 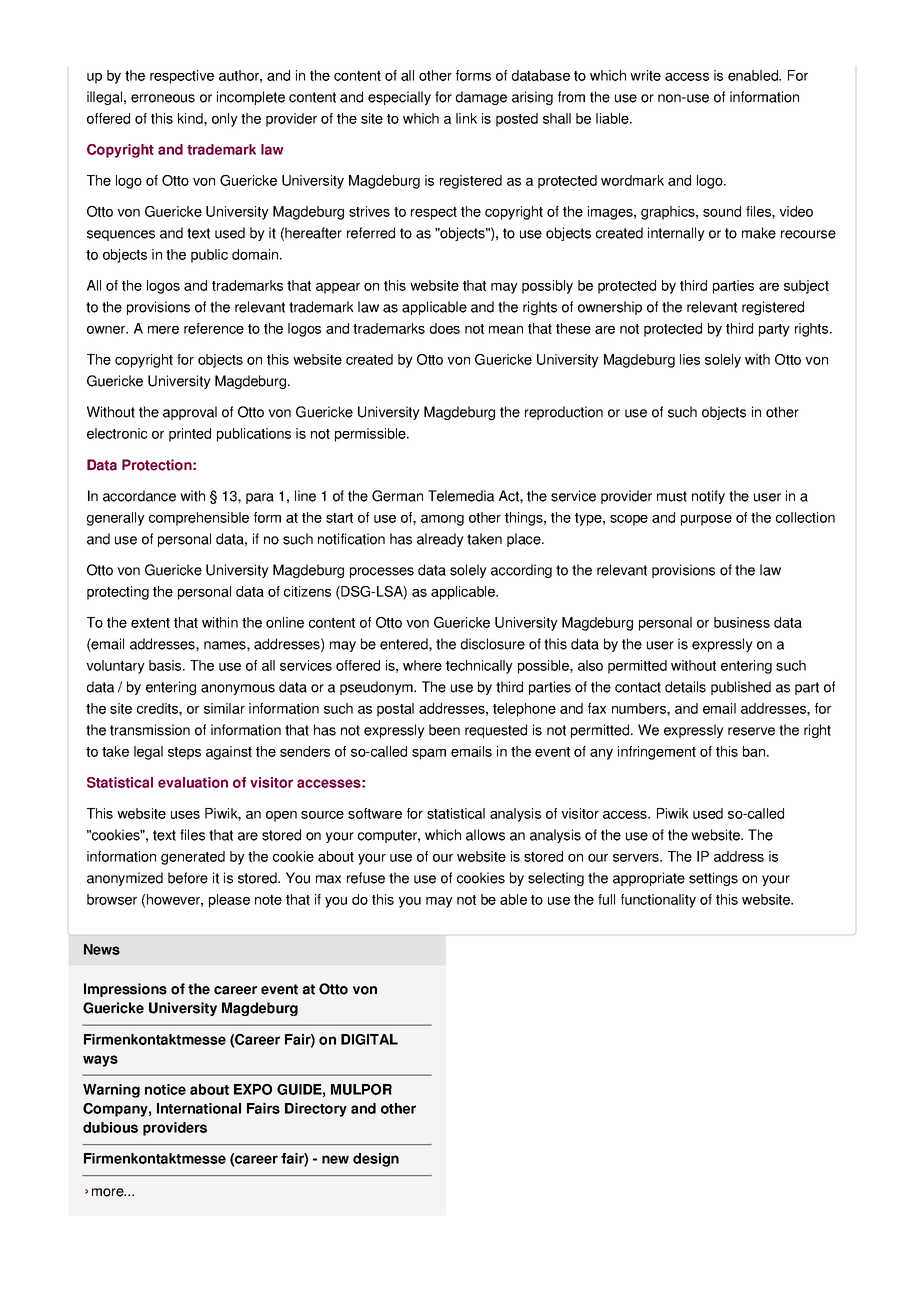 I want to click on erroneous, so click(x=163, y=98).
